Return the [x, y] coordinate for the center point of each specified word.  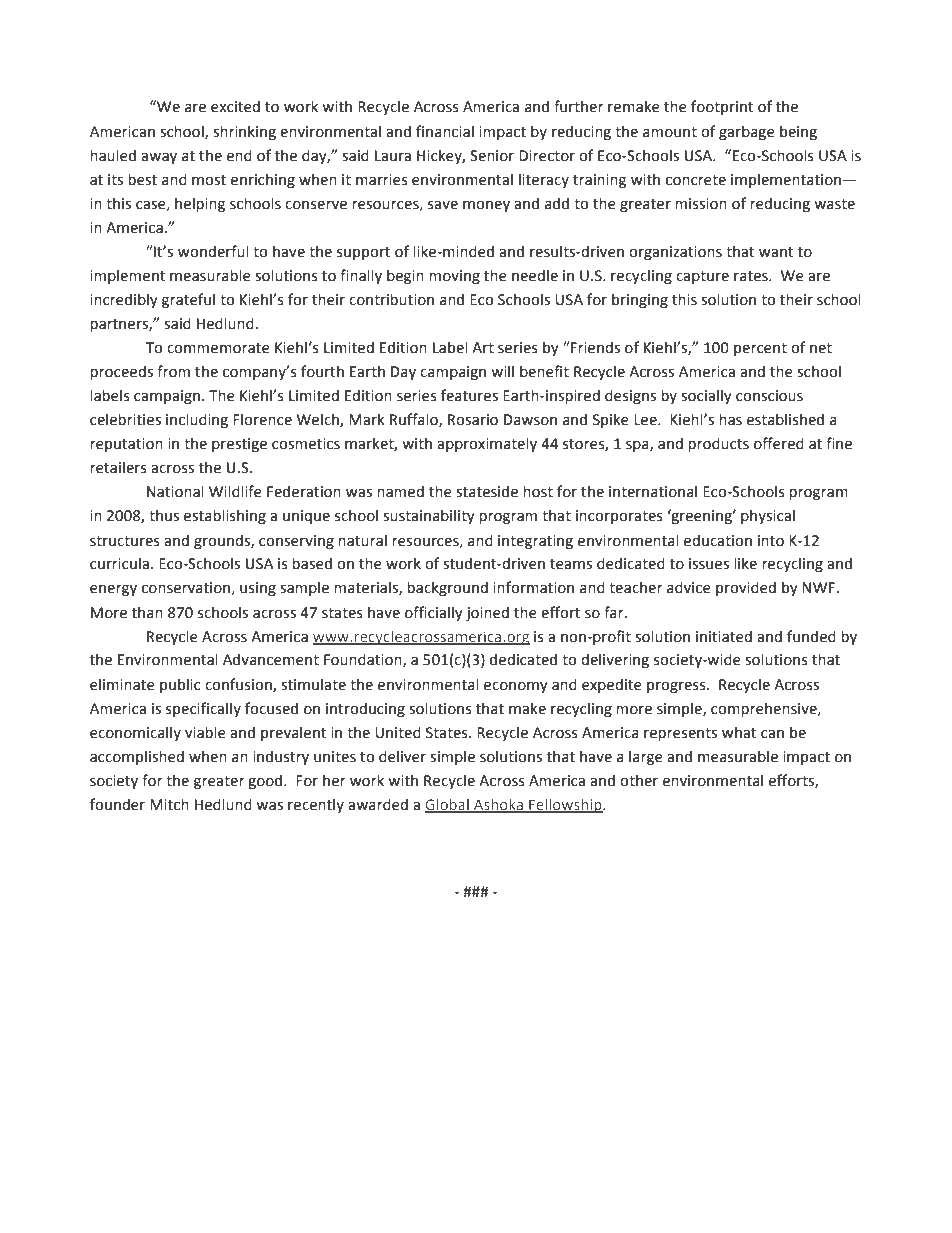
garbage [747, 132]
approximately [487, 444]
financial [445, 131]
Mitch [169, 804]
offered [779, 443]
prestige [239, 445]
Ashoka [499, 805]
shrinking [244, 132]
